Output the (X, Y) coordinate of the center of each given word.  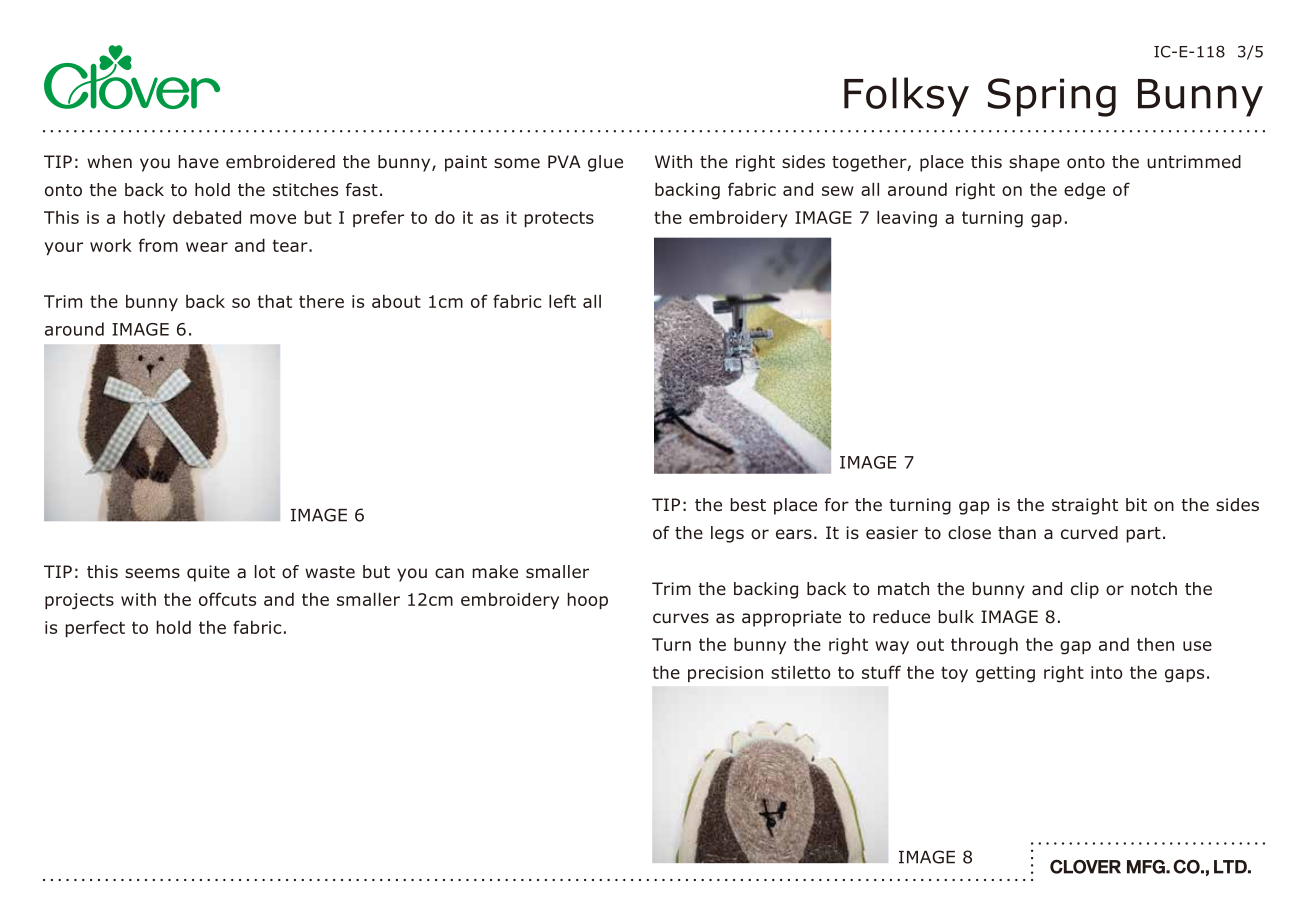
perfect (95, 628)
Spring (1052, 97)
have (199, 162)
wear (207, 247)
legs (727, 534)
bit (1136, 505)
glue (605, 163)
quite (208, 573)
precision (725, 674)
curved (1089, 533)
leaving (907, 219)
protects (559, 219)
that (275, 301)
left (562, 301)
